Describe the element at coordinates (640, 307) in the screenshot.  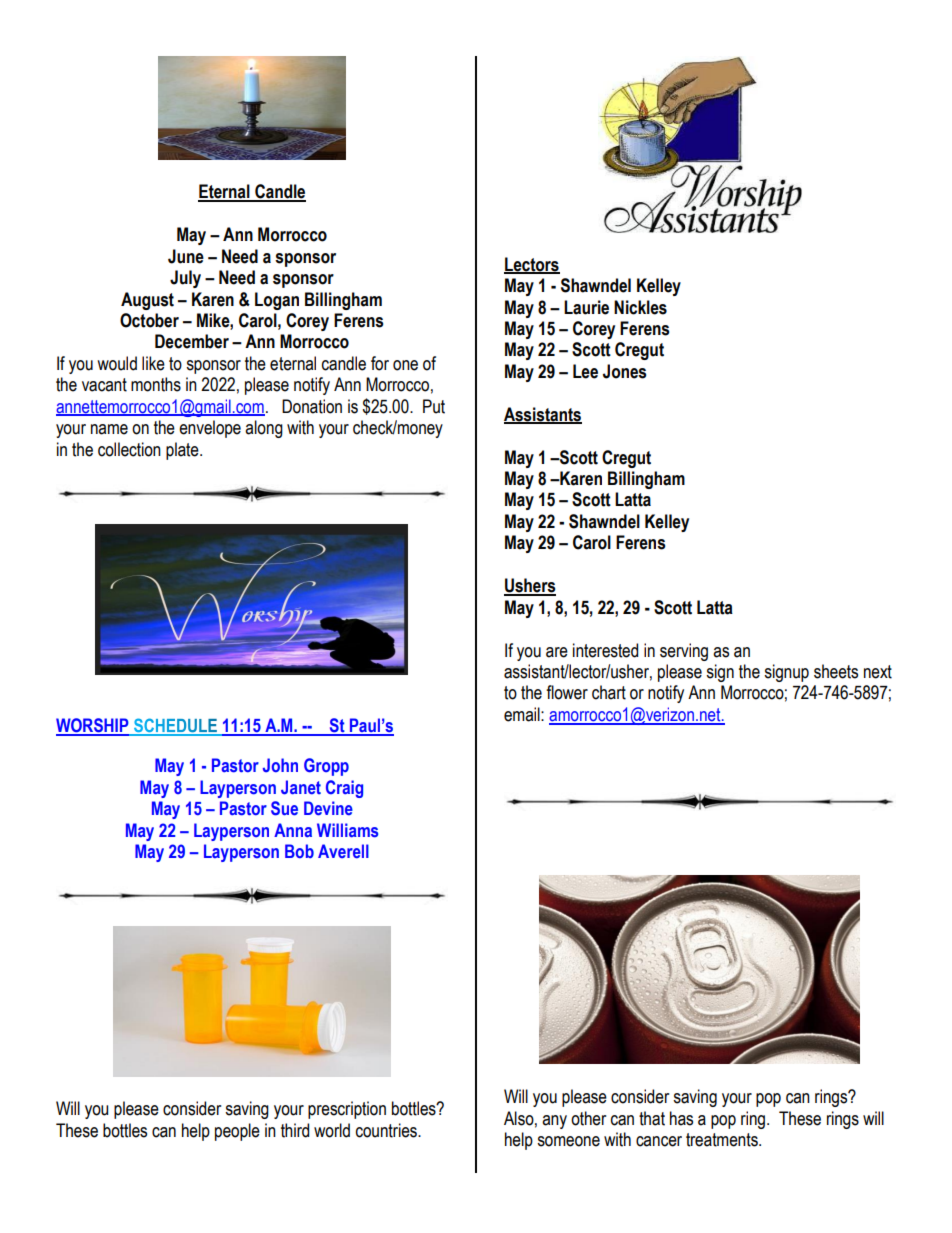
I see `Nickles` at that location.
